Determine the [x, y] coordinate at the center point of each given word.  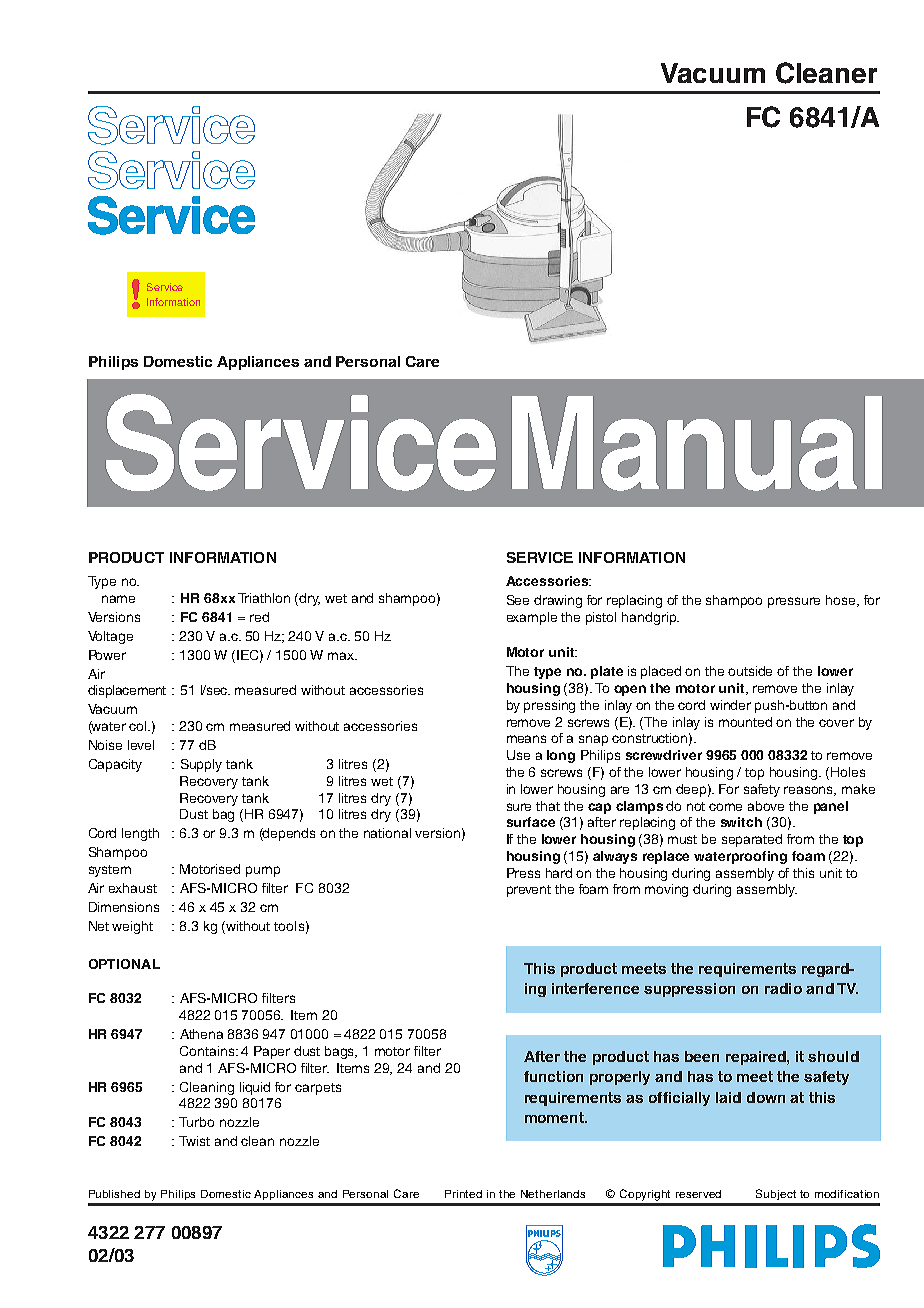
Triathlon [264, 598]
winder [730, 705]
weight [132, 927]
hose [842, 601]
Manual [697, 443]
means [526, 739]
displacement [127, 691]
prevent [529, 891]
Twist [194, 1141]
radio [783, 988]
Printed [463, 1194]
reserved [698, 1194]
